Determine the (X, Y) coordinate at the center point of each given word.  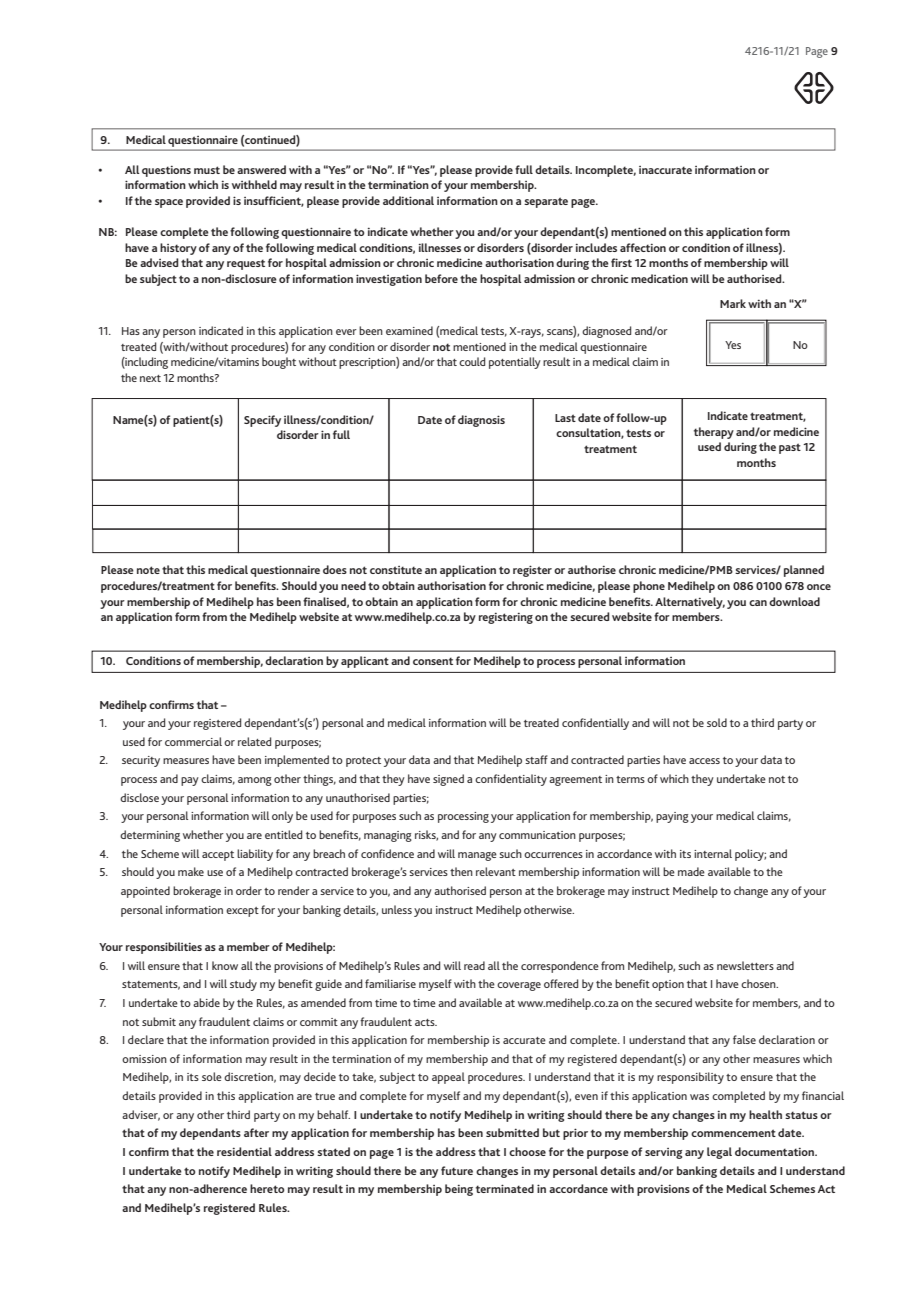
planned (804, 571)
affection (643, 247)
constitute (396, 570)
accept (218, 856)
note (148, 570)
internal (713, 853)
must (207, 170)
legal (719, 1153)
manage (477, 856)
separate (546, 202)
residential (244, 1151)
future (457, 1170)
